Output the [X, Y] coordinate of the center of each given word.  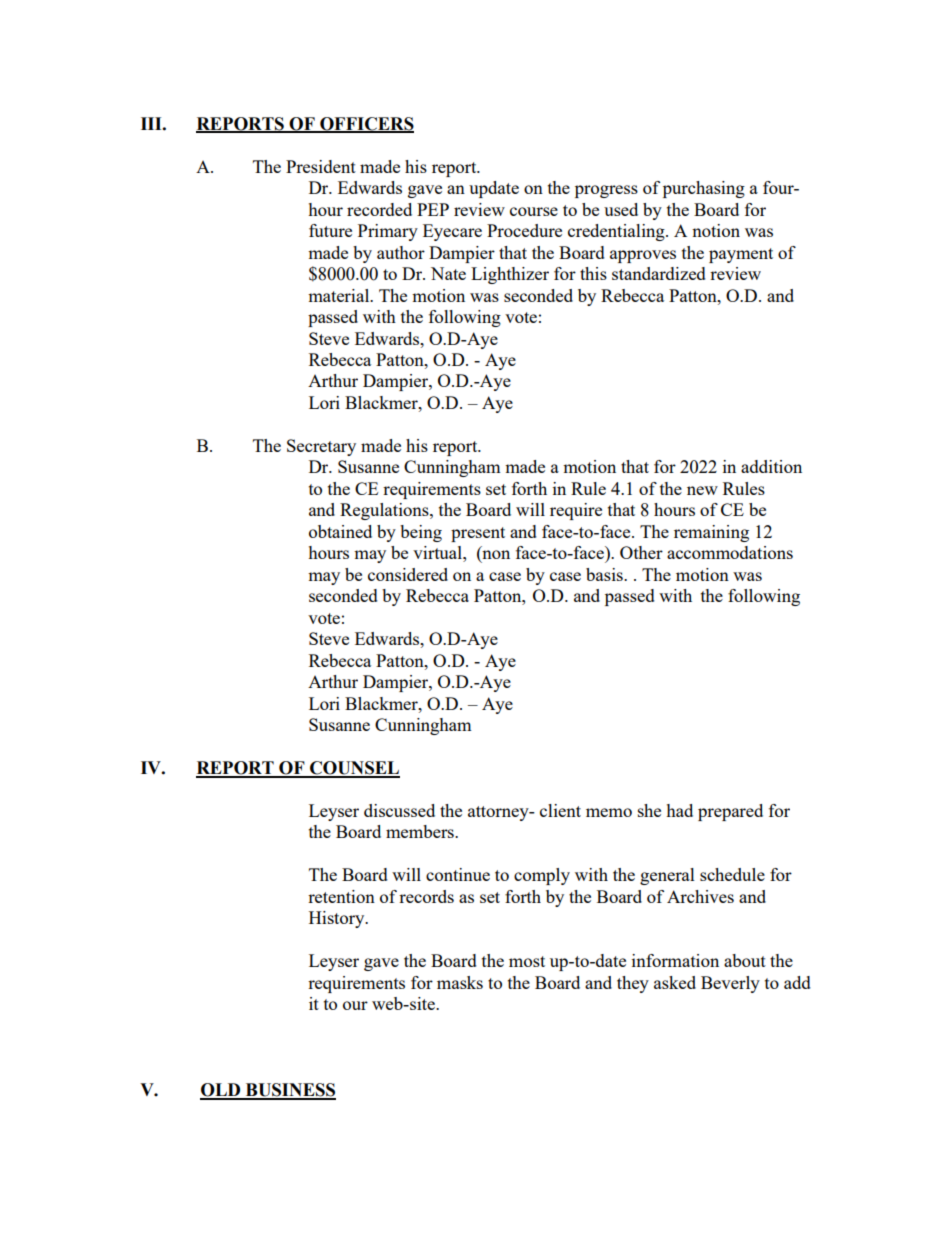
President [321, 166]
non [495, 556]
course [534, 211]
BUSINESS [290, 1091]
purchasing [704, 189]
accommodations [730, 552]
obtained [340, 531]
